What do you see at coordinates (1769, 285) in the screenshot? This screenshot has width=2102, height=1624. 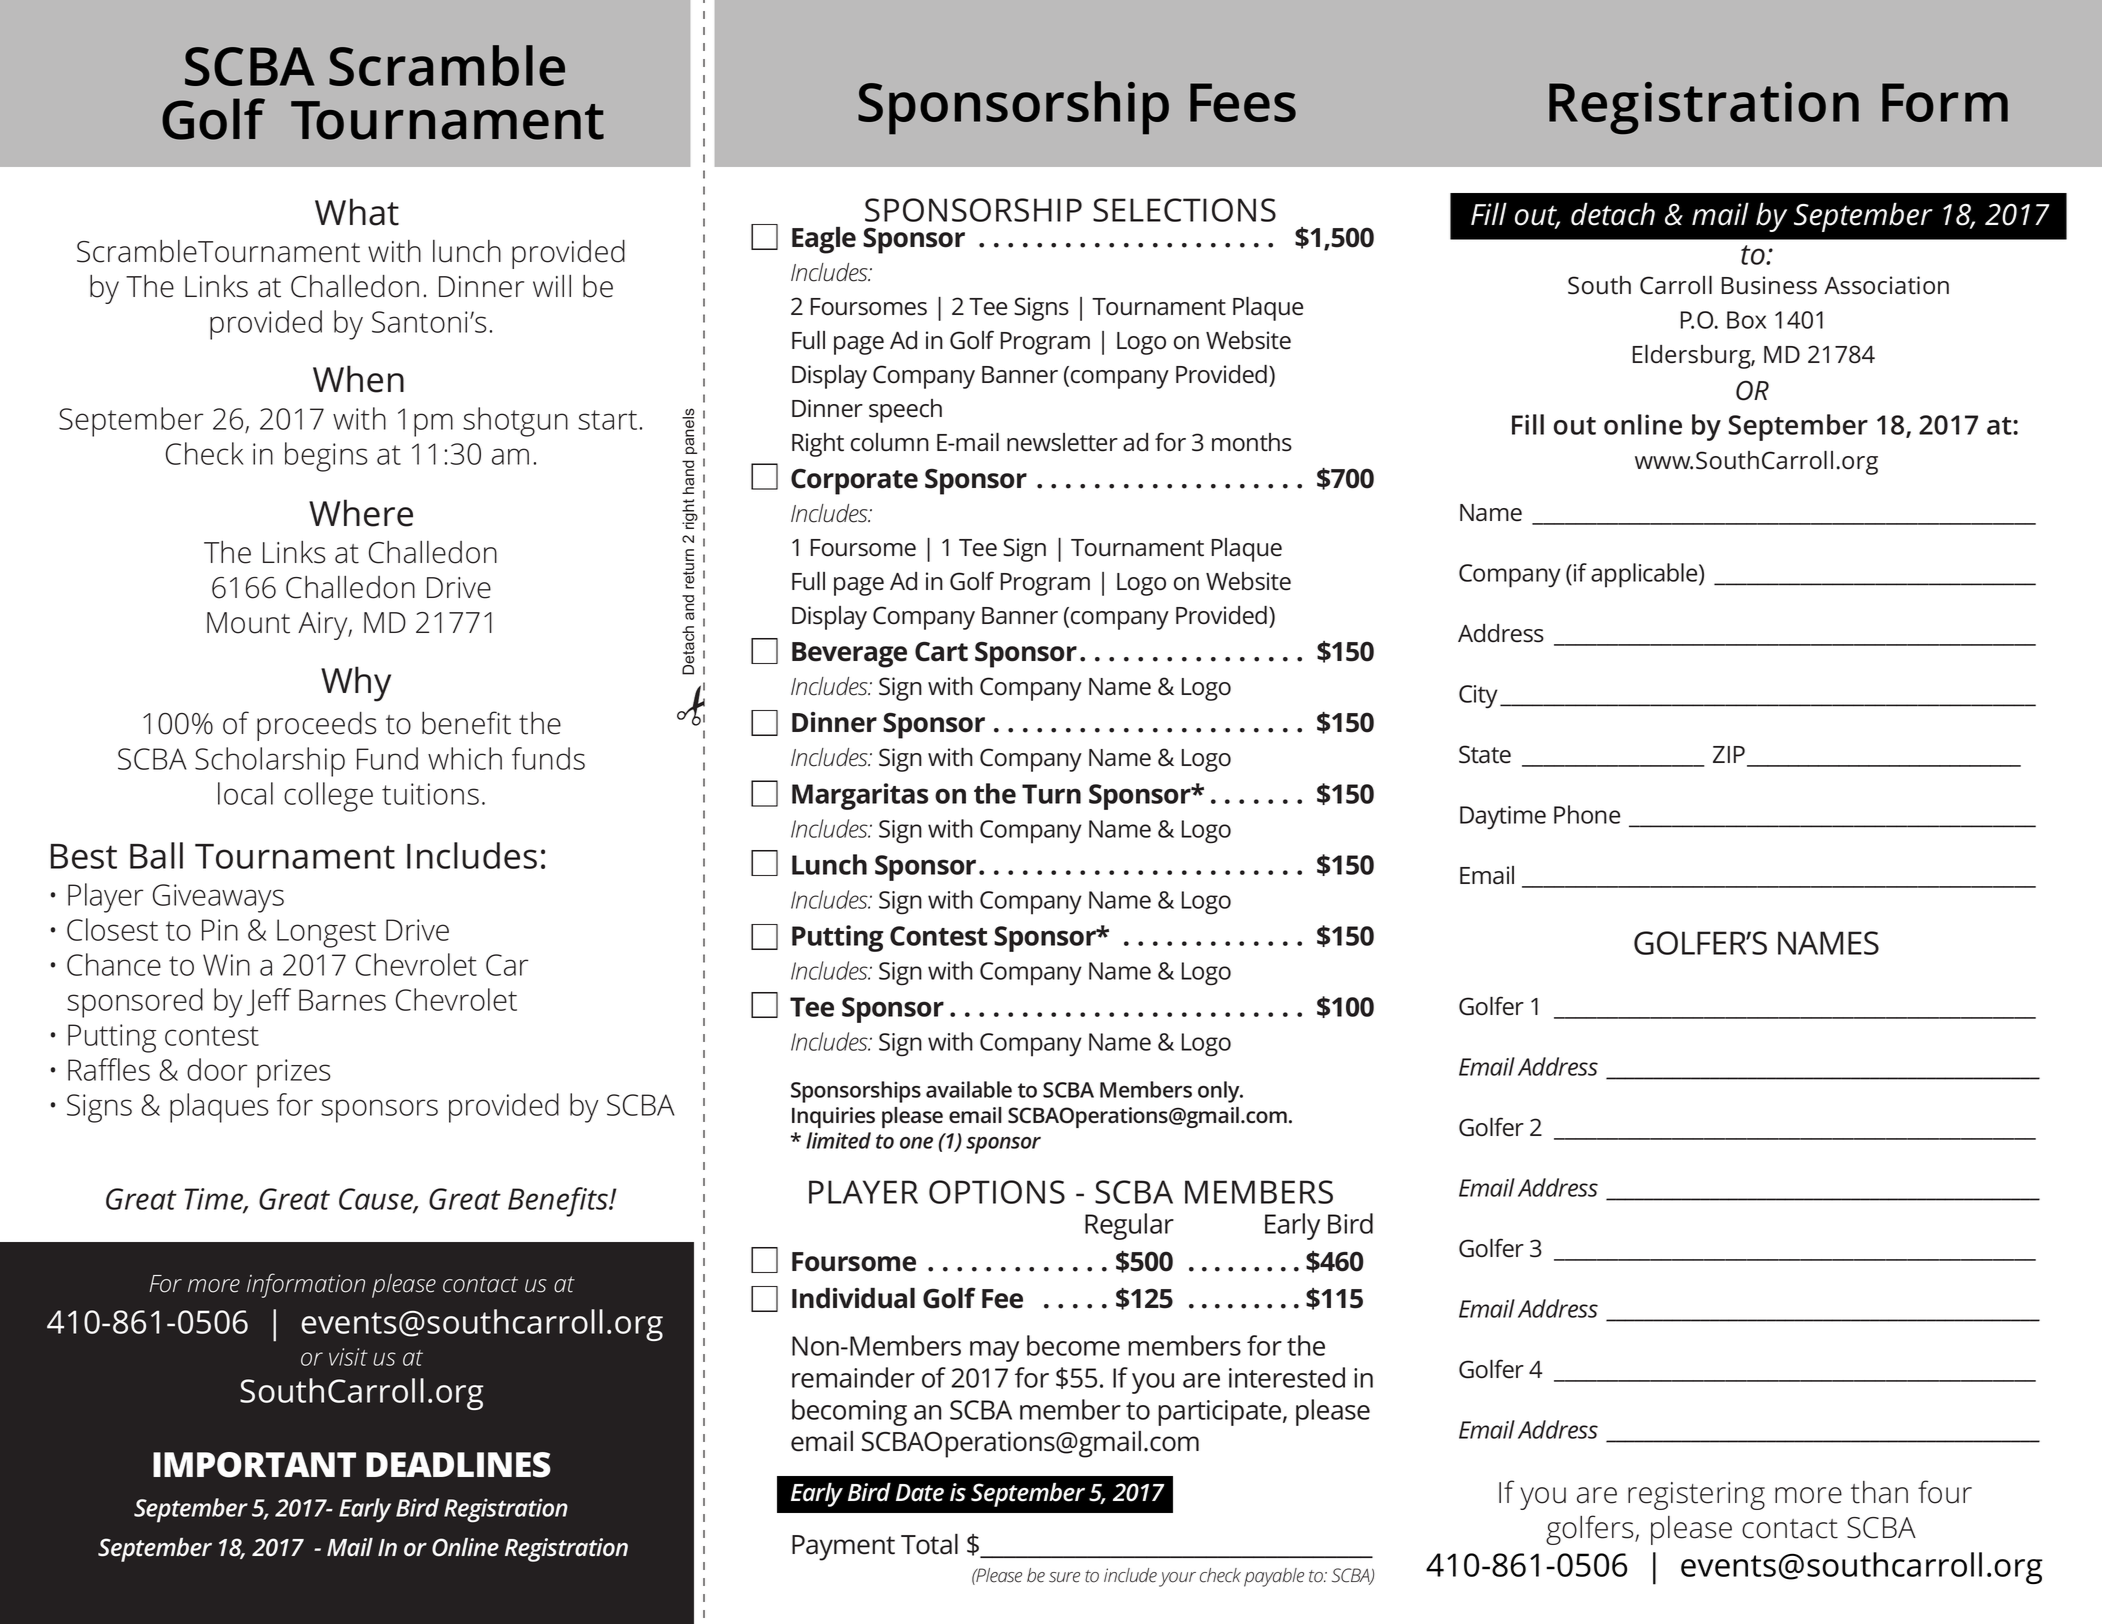 I see `Business` at bounding box center [1769, 285].
